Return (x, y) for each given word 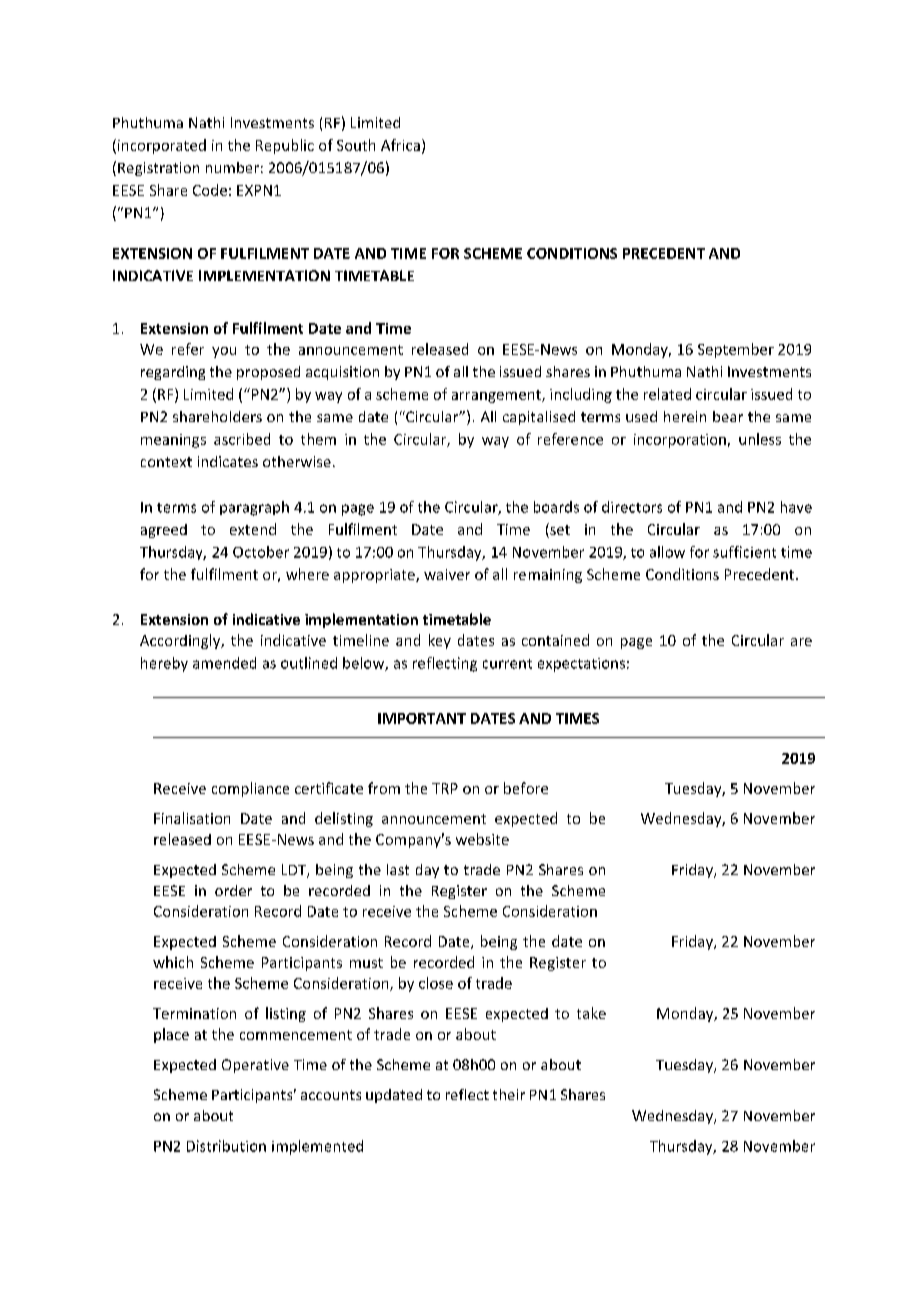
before (526, 788)
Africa (400, 145)
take (591, 1013)
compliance (250, 789)
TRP (445, 788)
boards (556, 507)
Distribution (226, 1146)
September (736, 350)
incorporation (680, 441)
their (509, 1094)
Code (210, 190)
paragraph (254, 508)
